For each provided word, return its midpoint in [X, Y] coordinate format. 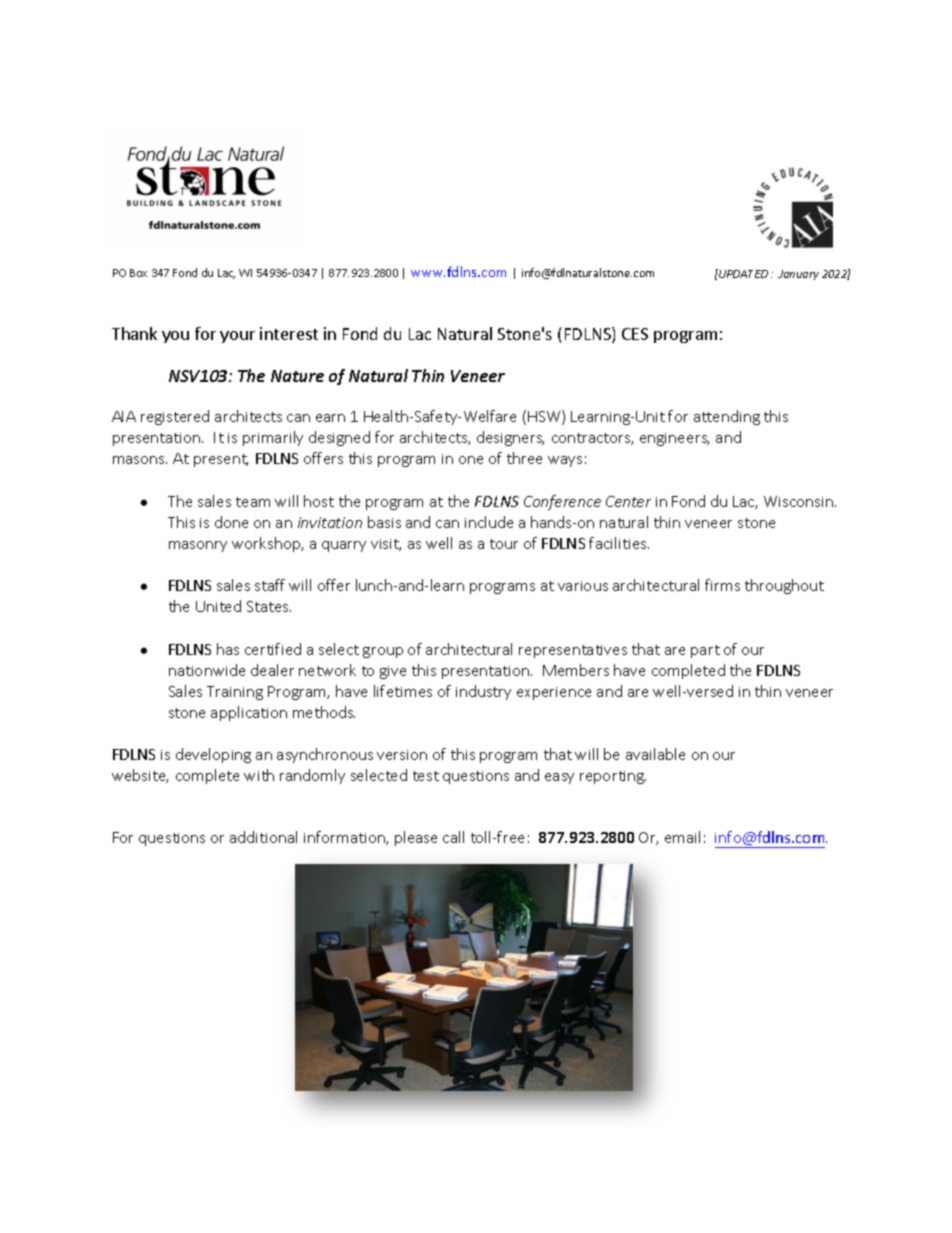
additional [263, 837]
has [228, 649]
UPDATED [742, 273]
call [453, 837]
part [705, 651]
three [524, 458]
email [682, 837]
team [253, 502]
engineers [674, 439]
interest [289, 333]
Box [138, 273]
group [383, 652]
